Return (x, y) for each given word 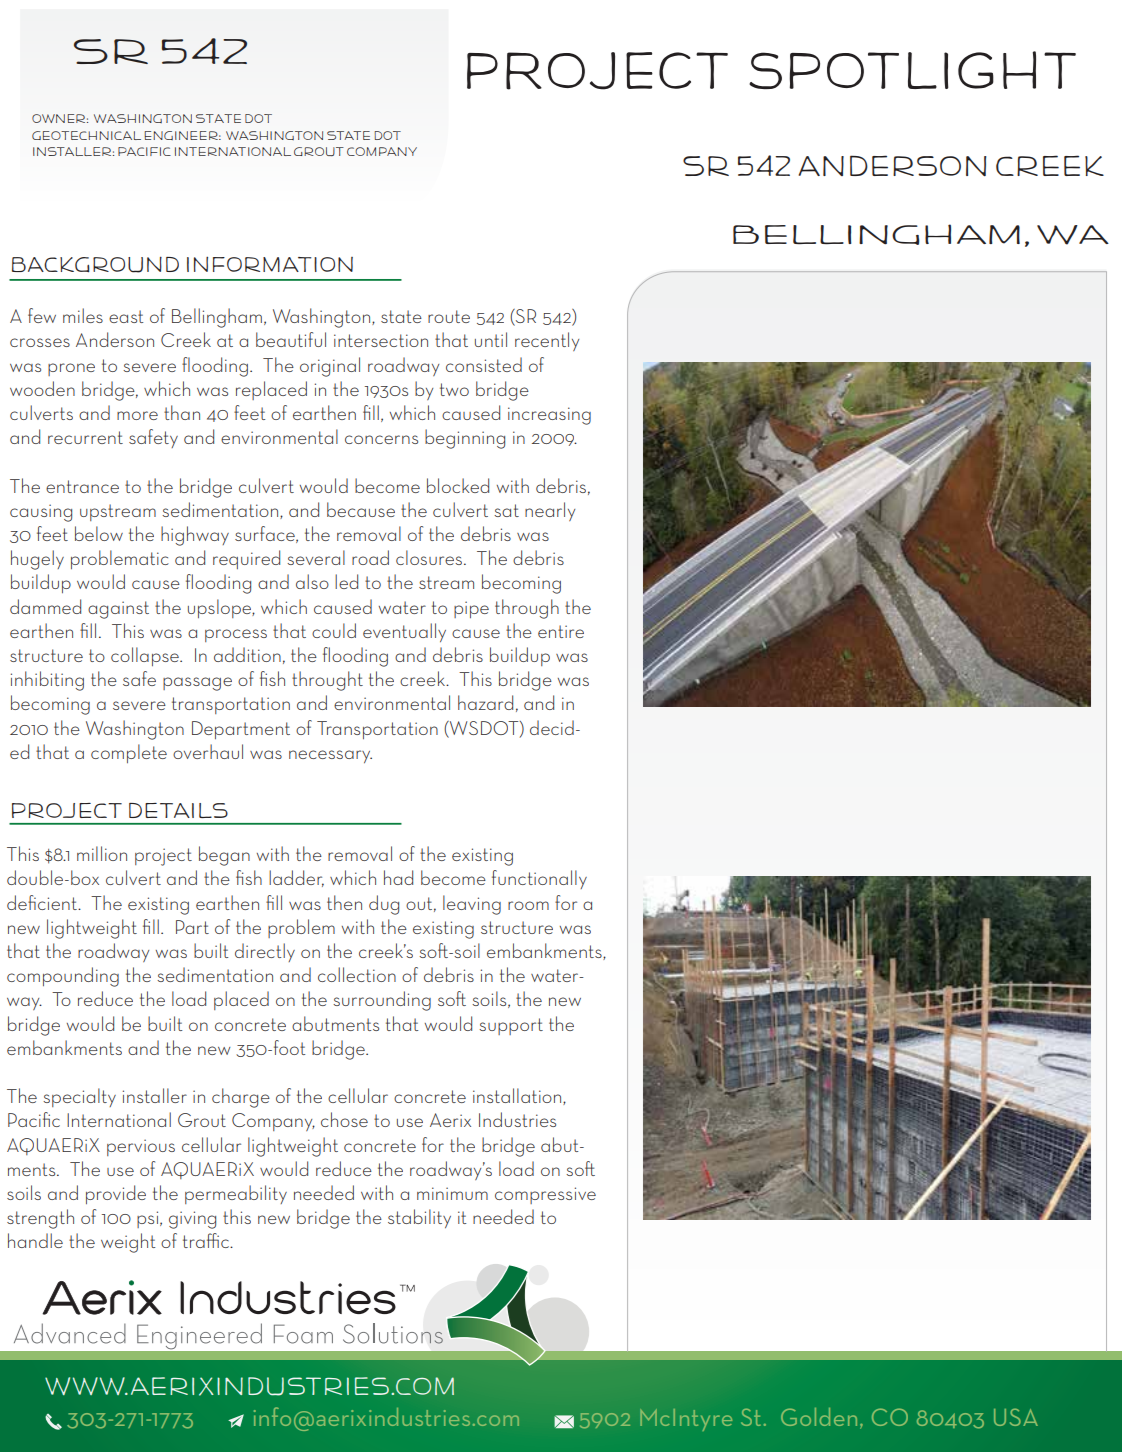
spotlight (912, 70)
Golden (819, 1417)
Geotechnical (86, 135)
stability (419, 1218)
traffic (207, 1240)
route (449, 316)
